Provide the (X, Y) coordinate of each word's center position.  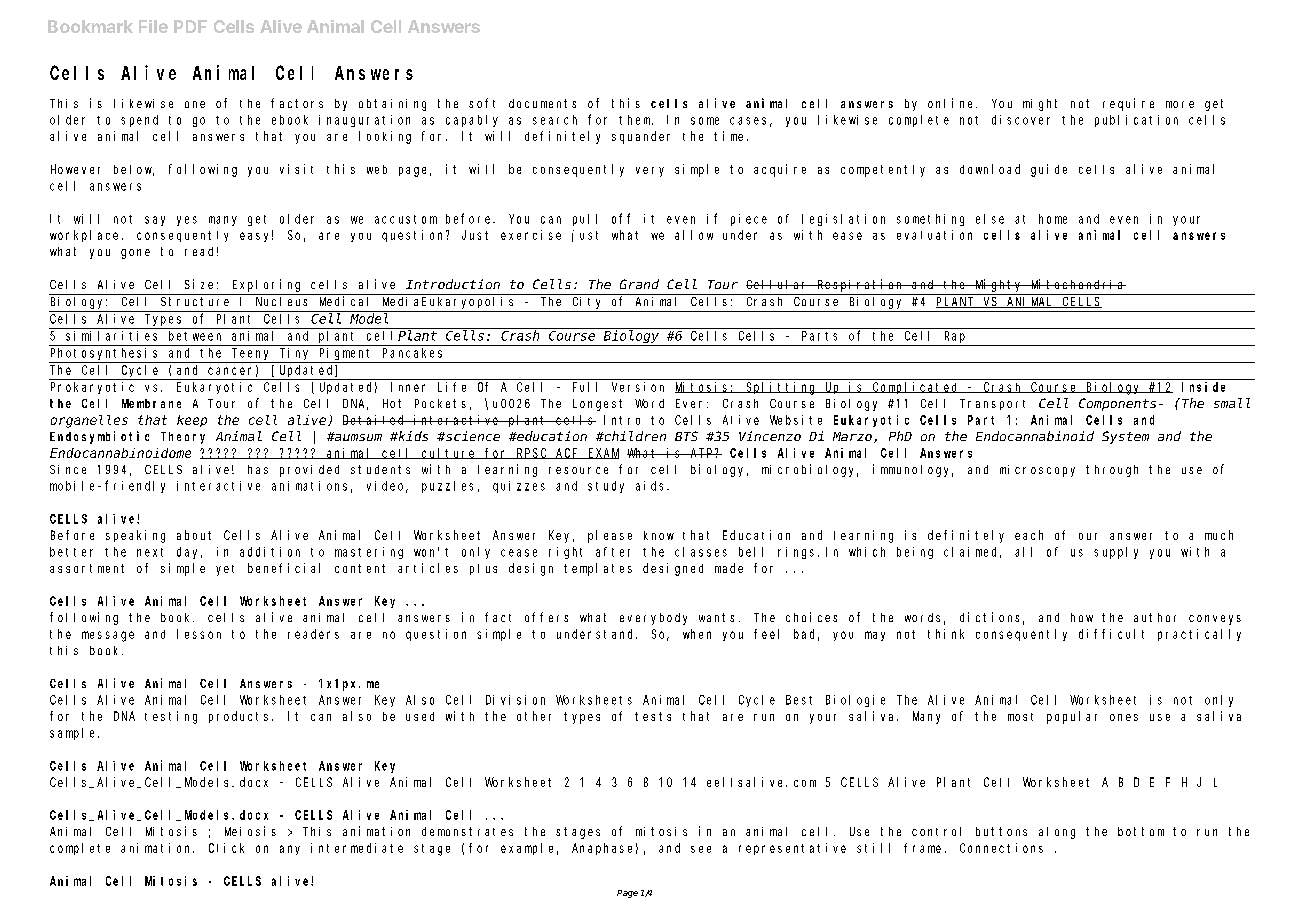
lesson (199, 634)
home (1053, 219)
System (1125, 437)
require (1128, 104)
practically (1199, 635)
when (697, 634)
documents (542, 103)
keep (192, 421)
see (701, 849)
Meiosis (250, 831)
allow (694, 235)
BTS (686, 436)
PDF (190, 26)
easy (256, 236)
